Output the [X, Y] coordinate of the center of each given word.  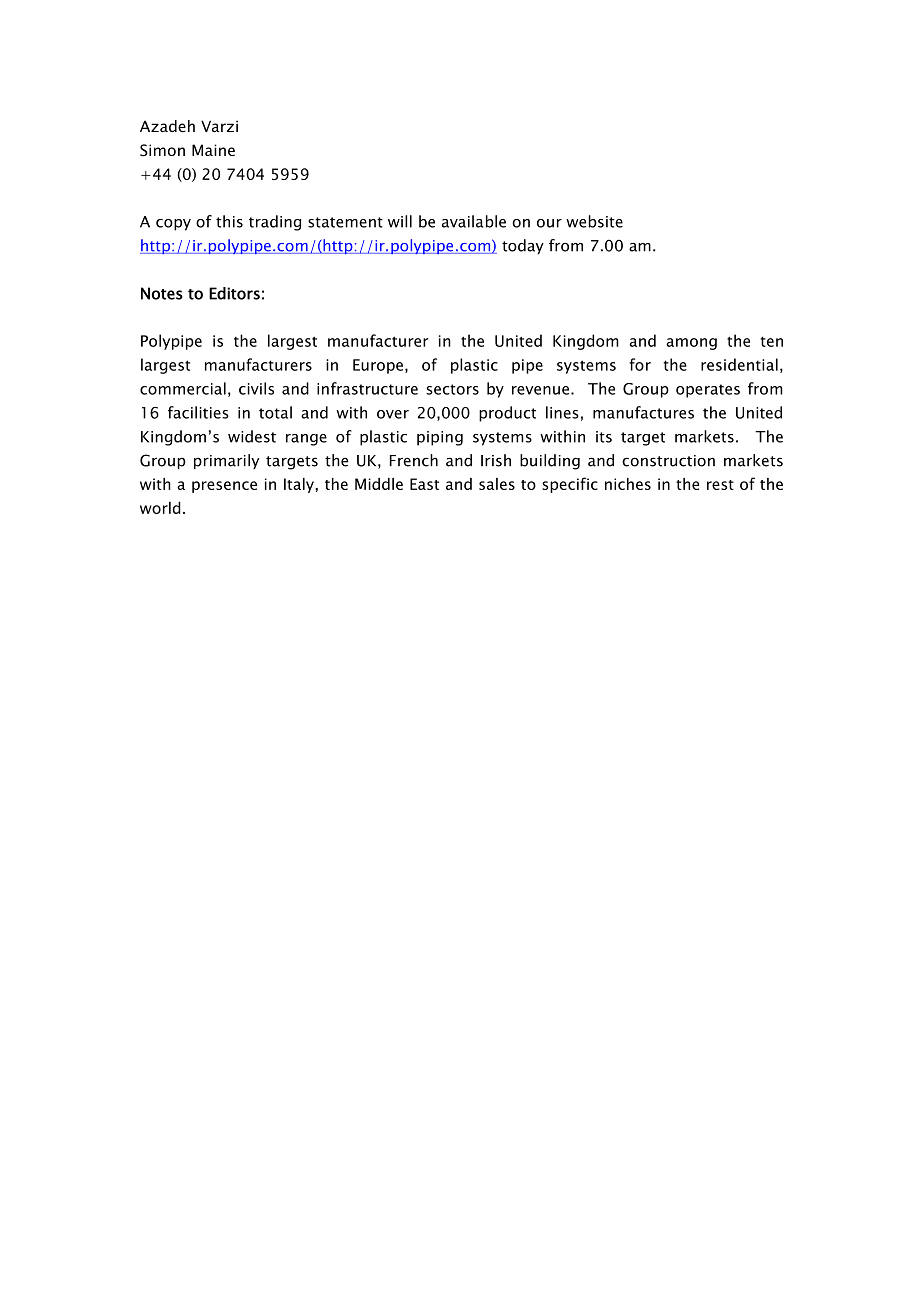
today [523, 247]
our [549, 223]
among [691, 344]
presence [224, 487]
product [507, 414]
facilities [198, 412]
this [229, 221]
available [474, 221]
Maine [213, 150]
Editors [234, 293]
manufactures [643, 412]
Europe [378, 366]
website [594, 221]
